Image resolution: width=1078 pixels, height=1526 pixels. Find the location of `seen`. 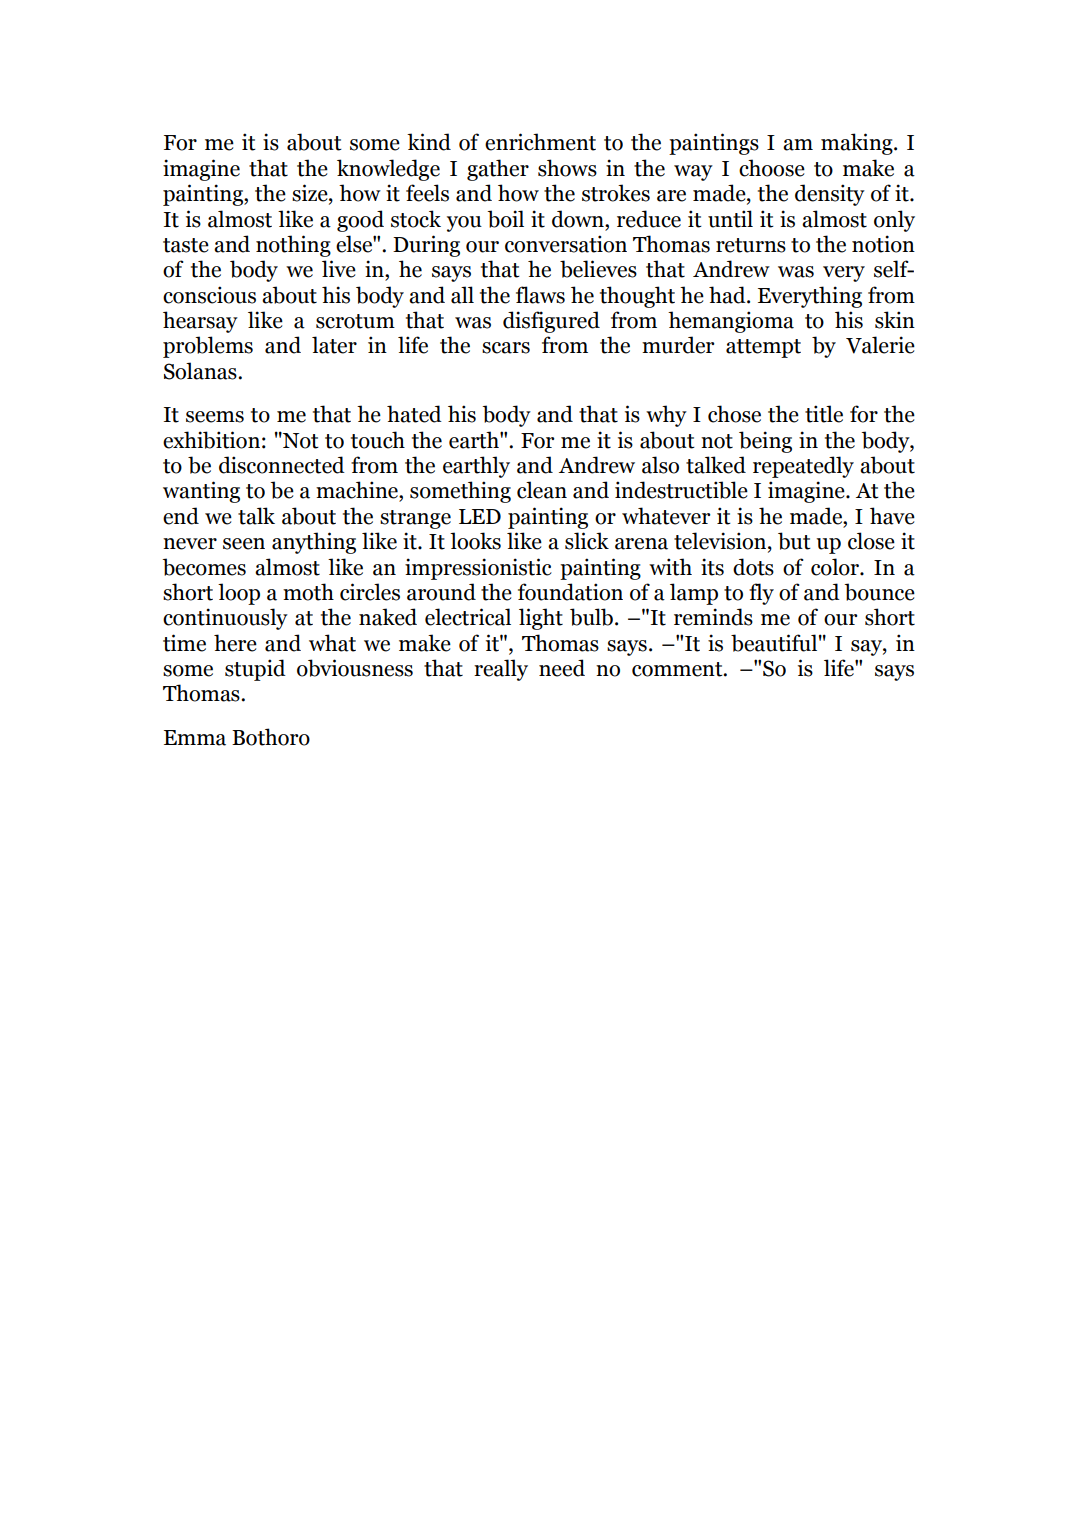

seen is located at coordinates (244, 544).
